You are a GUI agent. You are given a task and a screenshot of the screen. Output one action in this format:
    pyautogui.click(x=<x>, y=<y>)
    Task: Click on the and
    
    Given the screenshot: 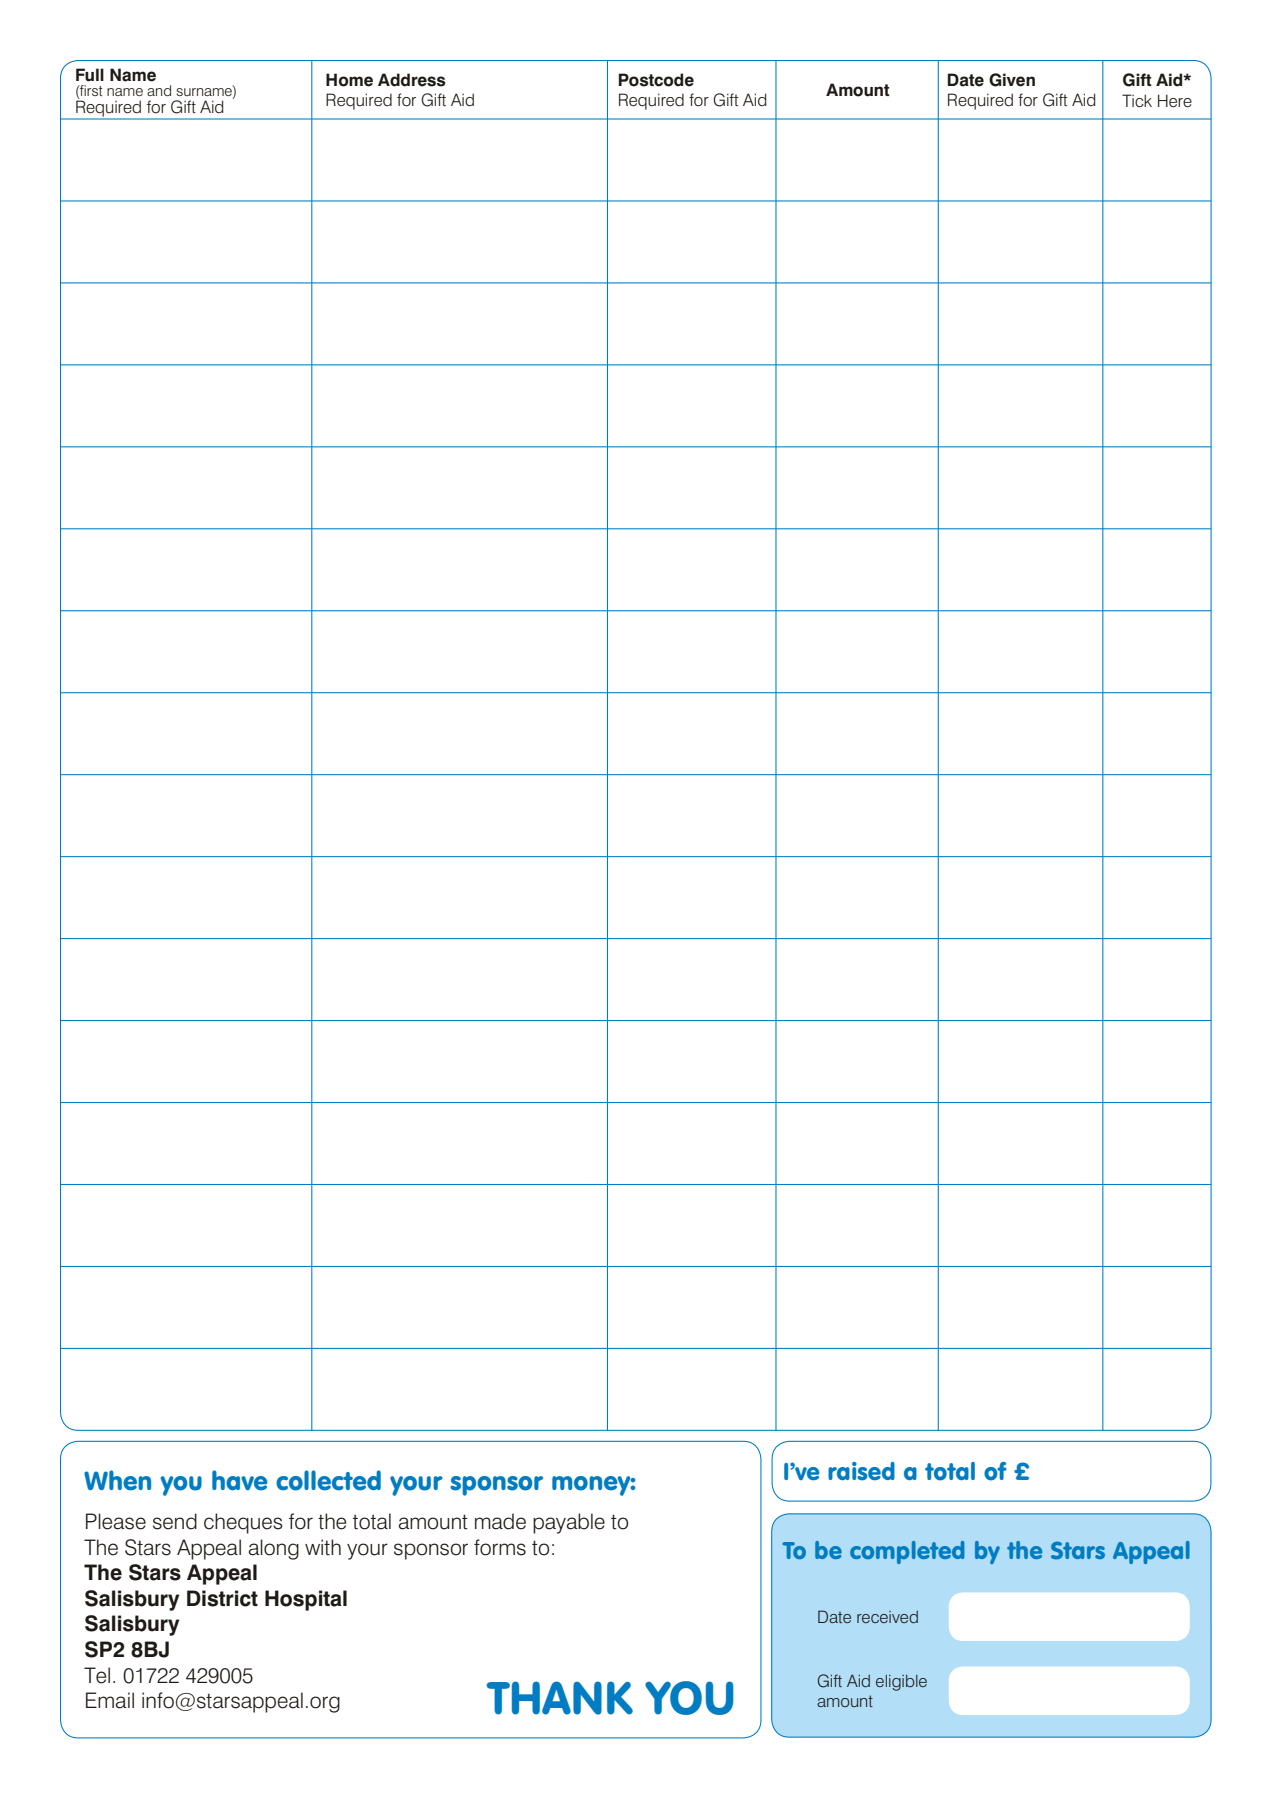 What is the action you would take?
    pyautogui.click(x=159, y=90)
